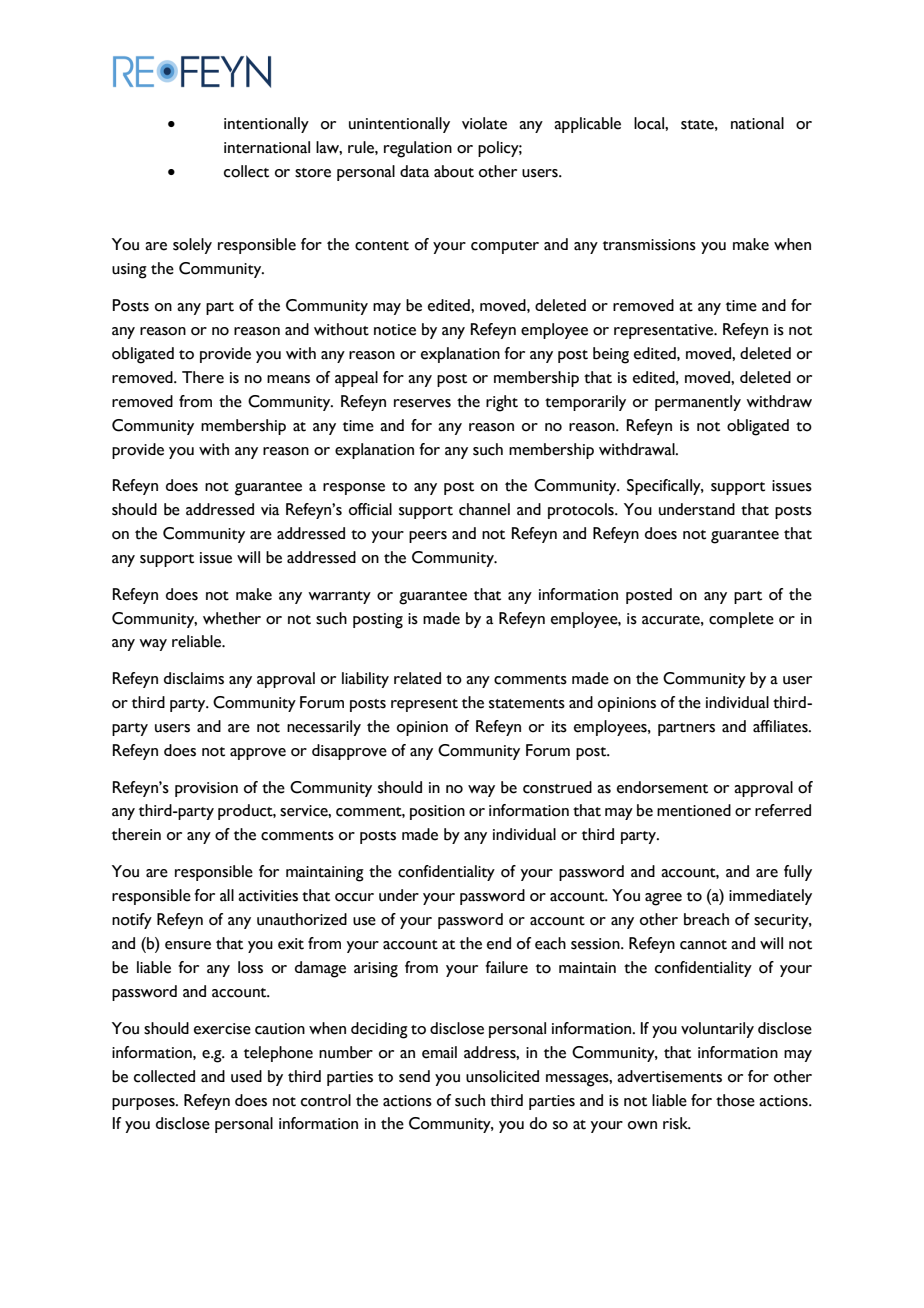 This page has width=924, height=1308. Describe the element at coordinates (437, 812) in the page. I see `position` at that location.
